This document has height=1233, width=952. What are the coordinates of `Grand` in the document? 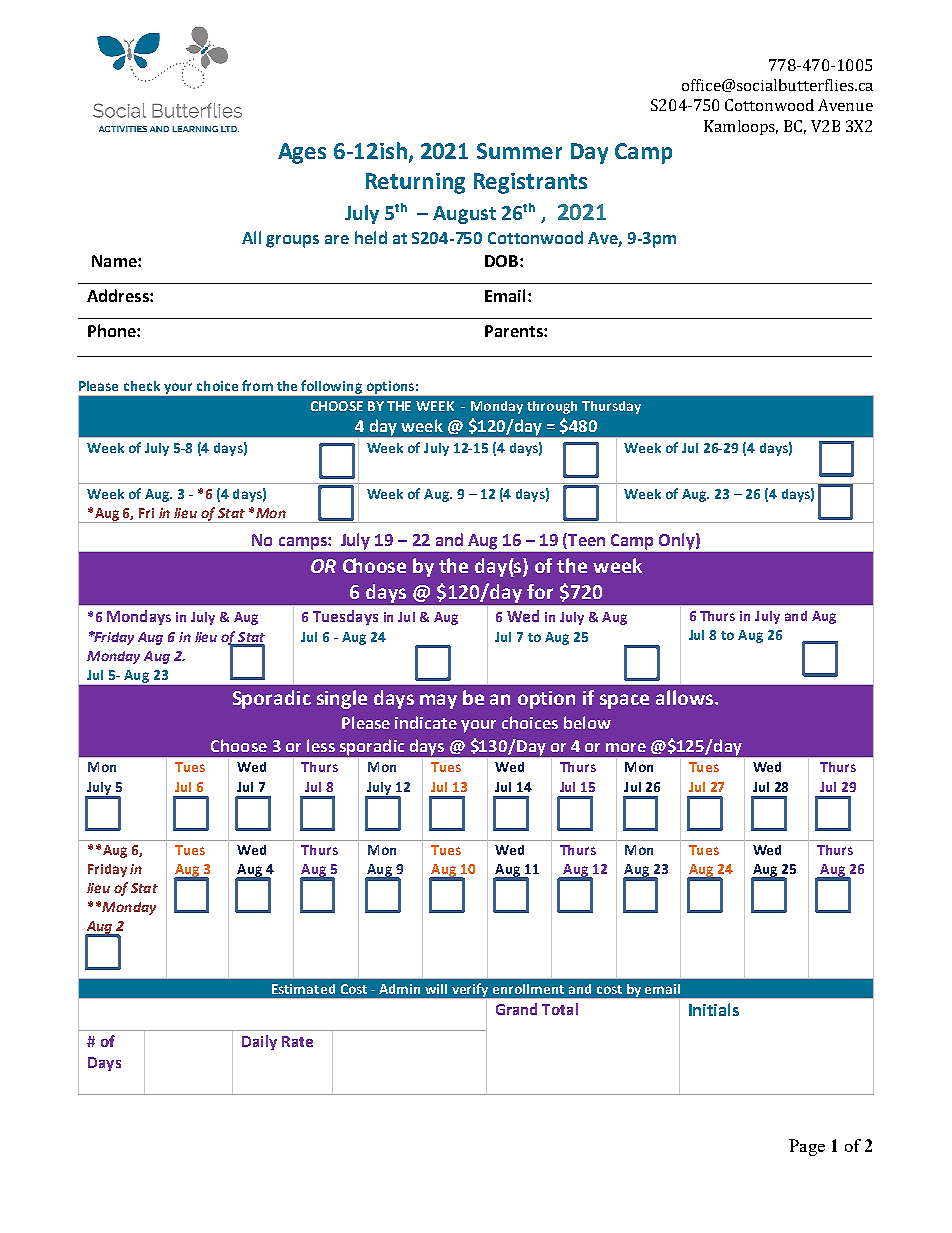 It's located at (516, 1009).
